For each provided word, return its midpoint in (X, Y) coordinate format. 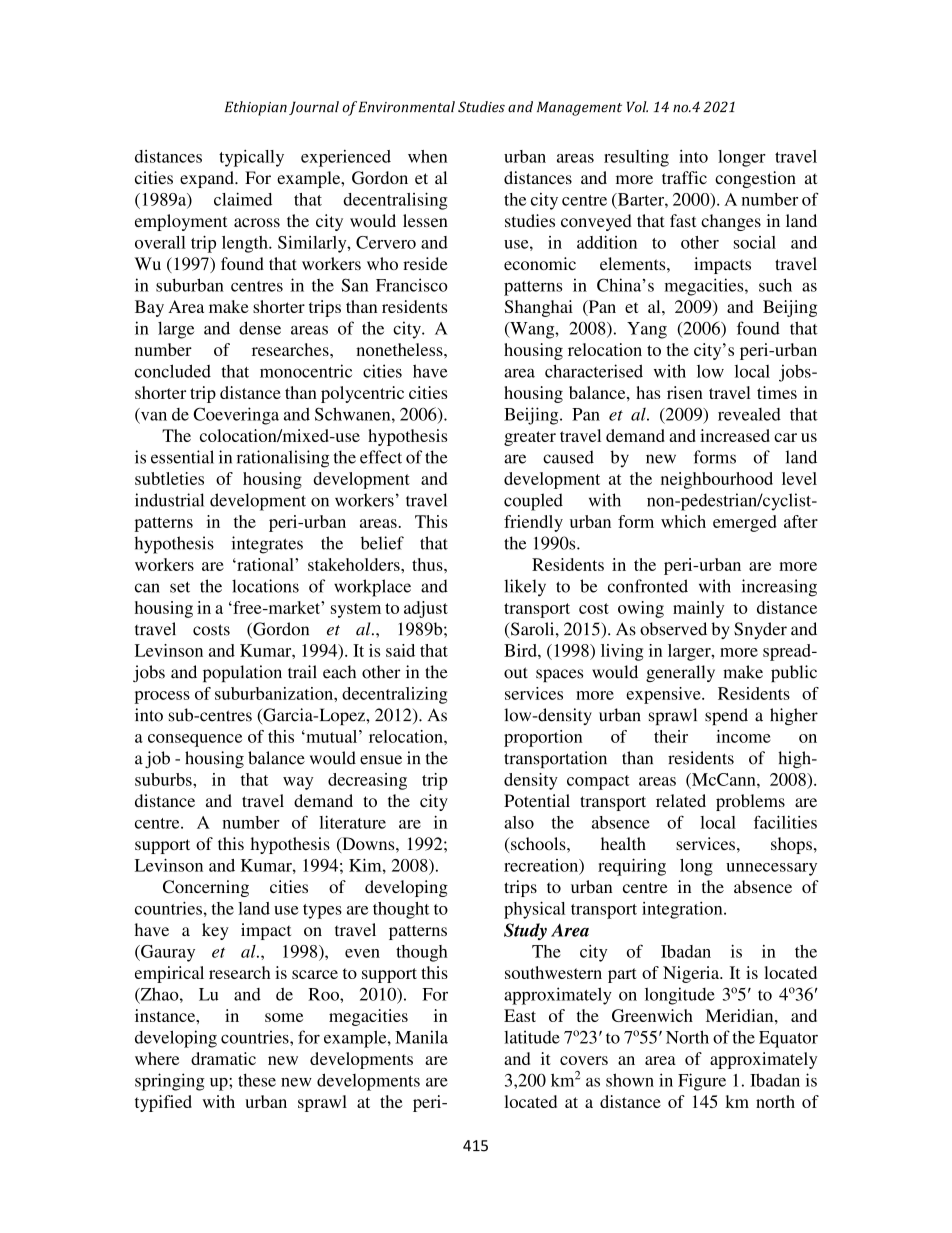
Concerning (206, 888)
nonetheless (400, 349)
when (427, 156)
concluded (173, 371)
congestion (755, 179)
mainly (698, 609)
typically (251, 158)
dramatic (223, 1058)
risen (685, 392)
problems (750, 802)
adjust (426, 609)
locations (265, 586)
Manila (421, 1037)
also (519, 822)
